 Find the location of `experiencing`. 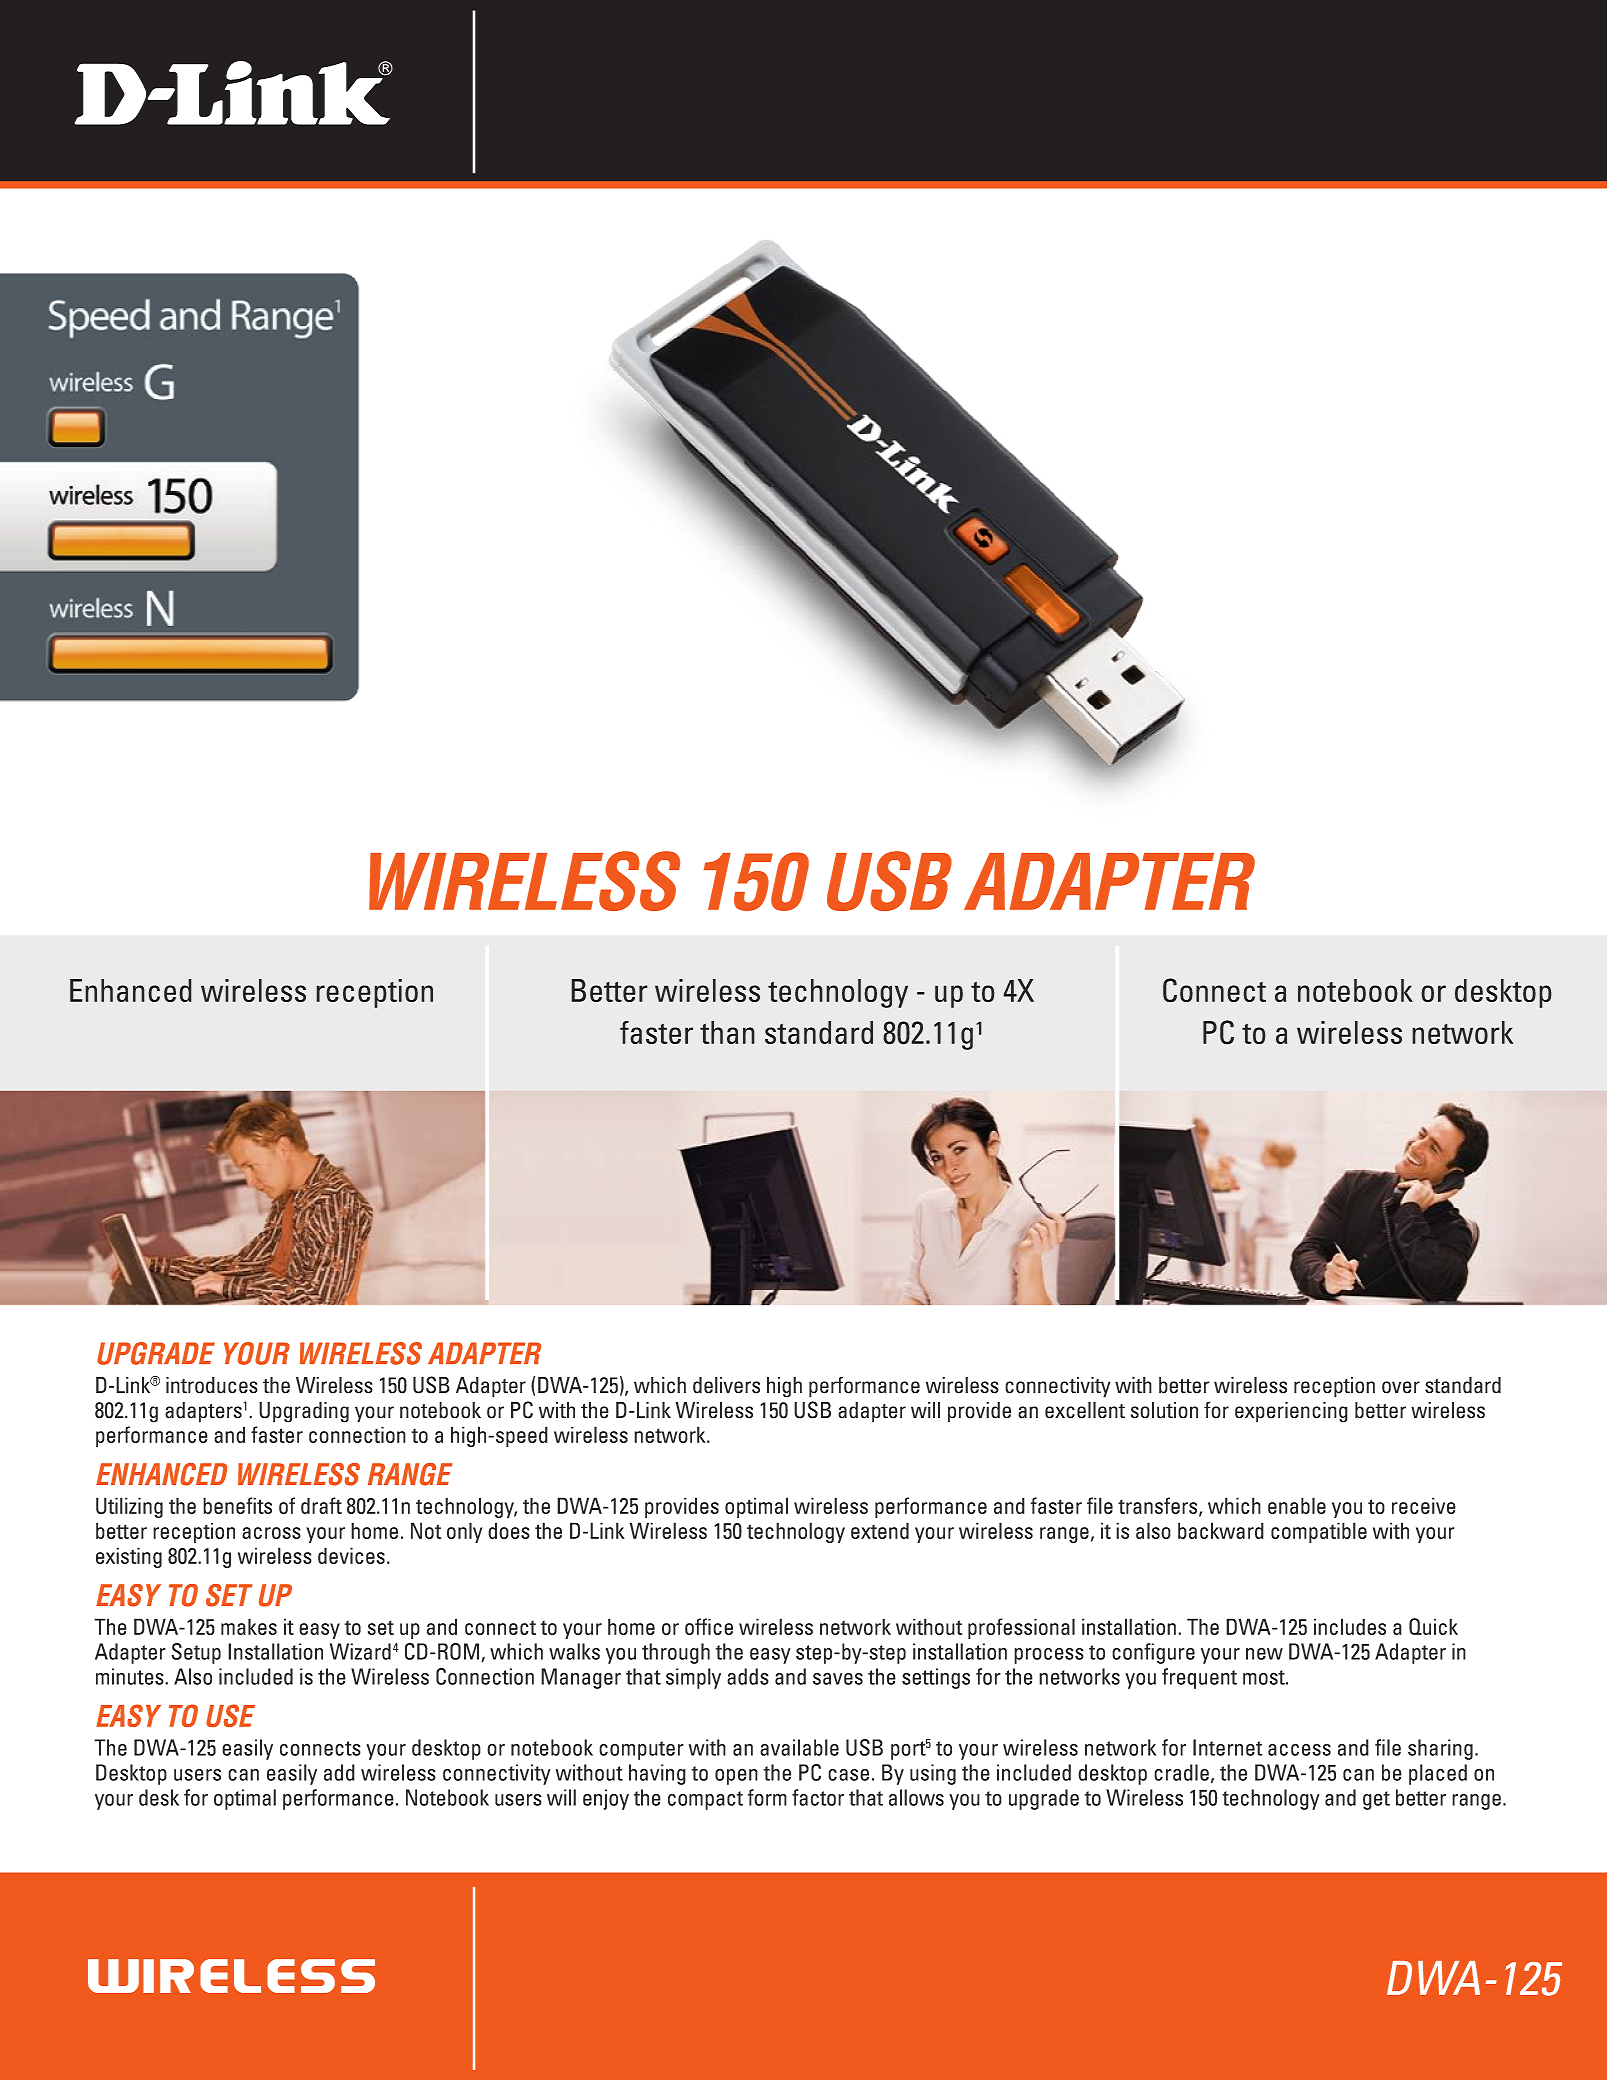

experiencing is located at coordinates (1291, 1412).
